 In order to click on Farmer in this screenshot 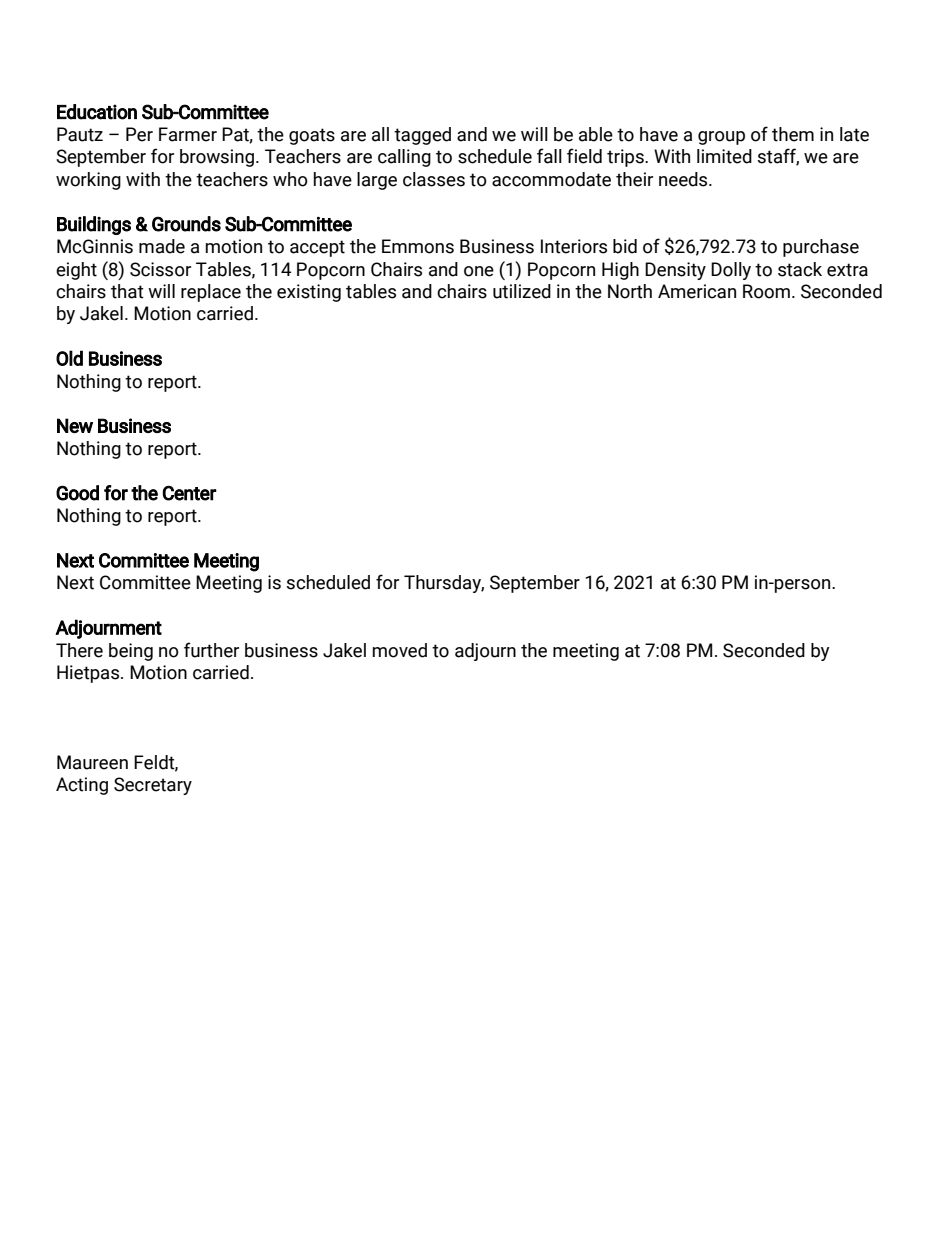, I will do `click(188, 134)`.
